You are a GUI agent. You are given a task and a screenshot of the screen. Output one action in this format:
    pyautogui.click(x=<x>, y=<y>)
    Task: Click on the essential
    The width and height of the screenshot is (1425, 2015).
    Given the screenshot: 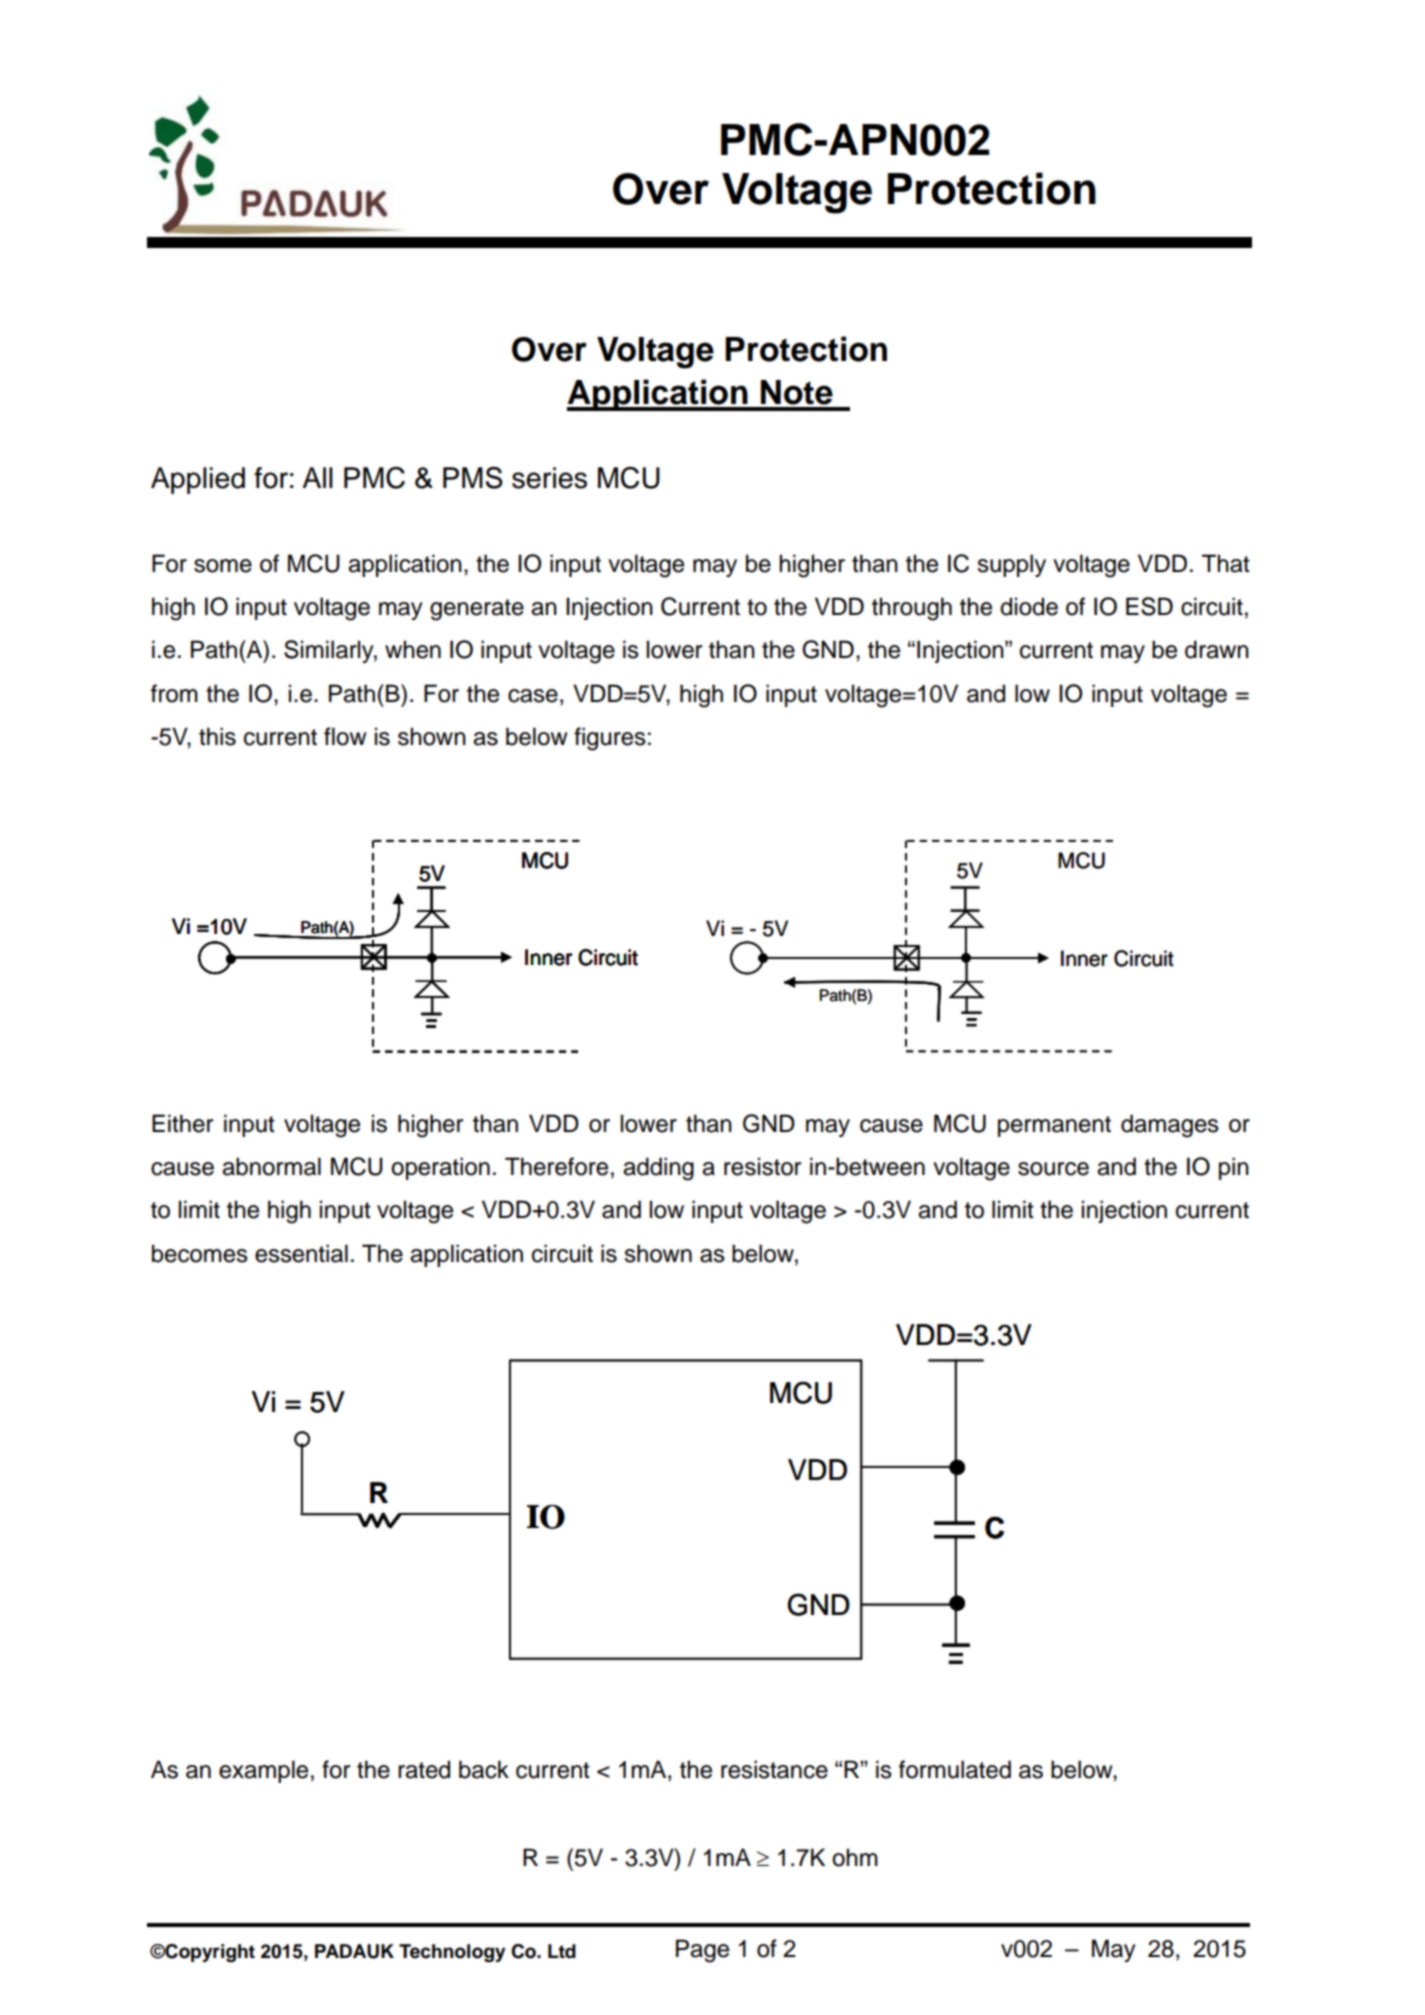 What is the action you would take?
    pyautogui.click(x=301, y=1253)
